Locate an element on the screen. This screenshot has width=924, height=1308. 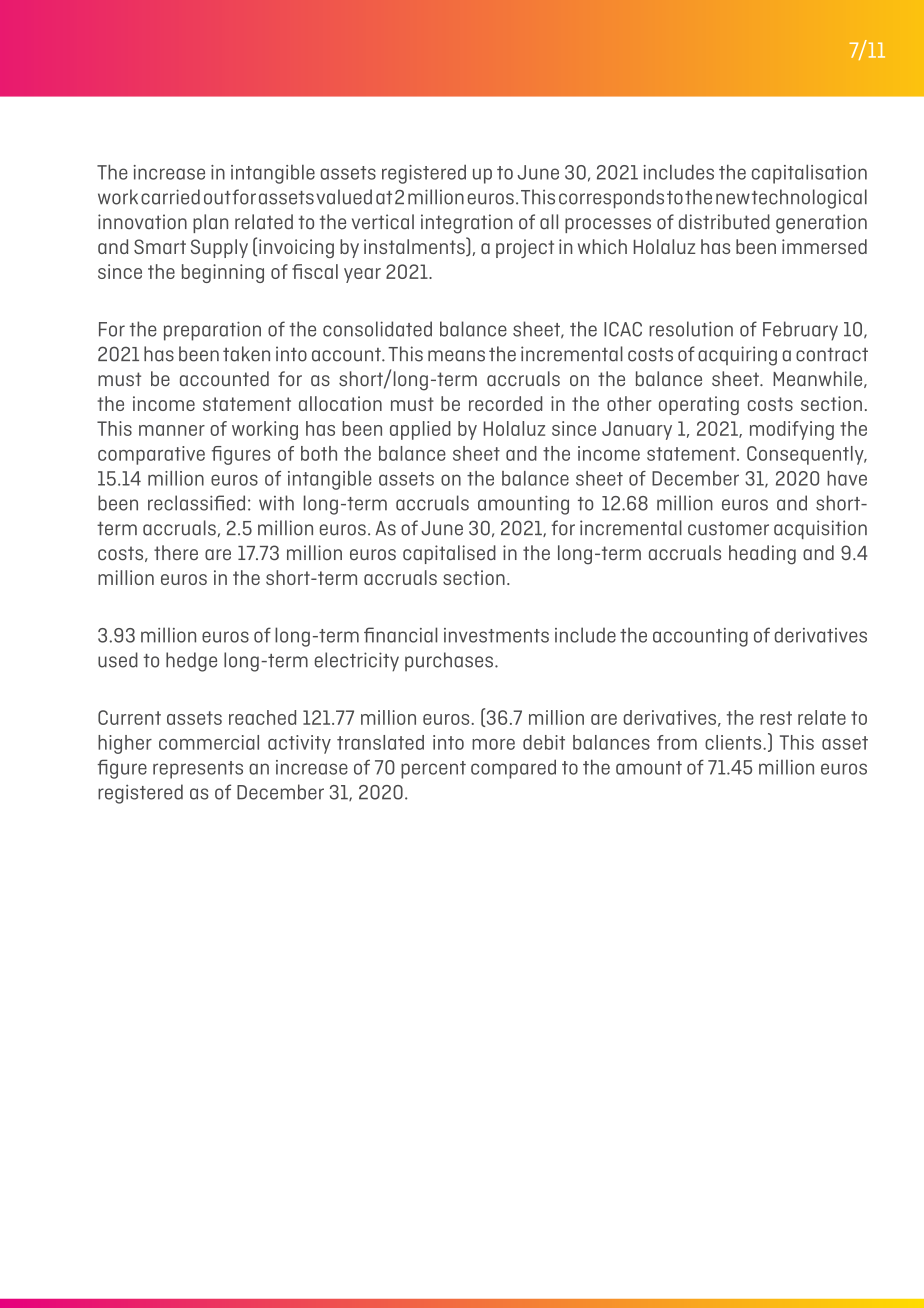
clients is located at coordinates (734, 742).
